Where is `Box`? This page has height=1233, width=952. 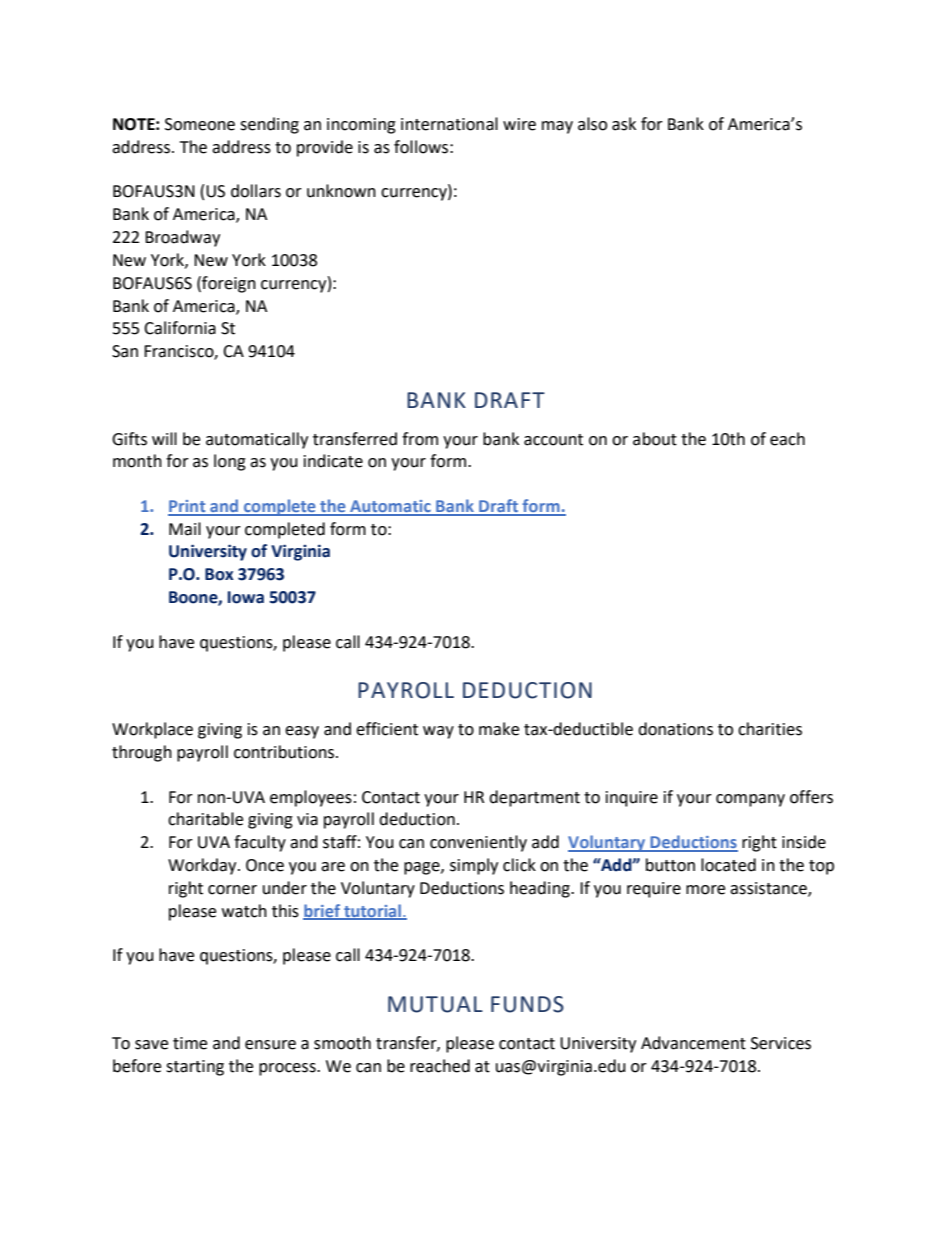 Box is located at coordinates (219, 574).
